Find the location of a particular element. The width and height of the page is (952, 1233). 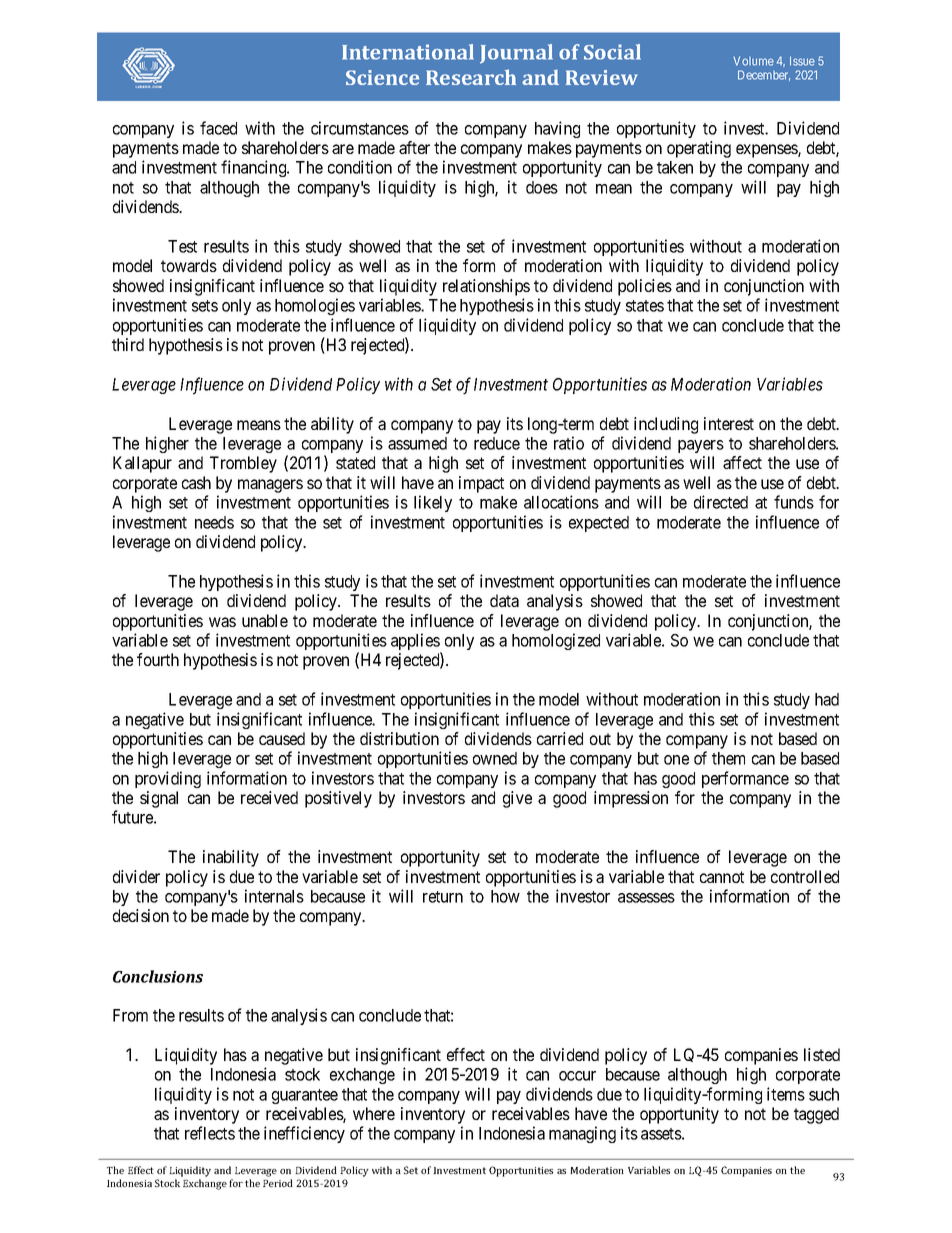

reflects is located at coordinates (210, 1133).
